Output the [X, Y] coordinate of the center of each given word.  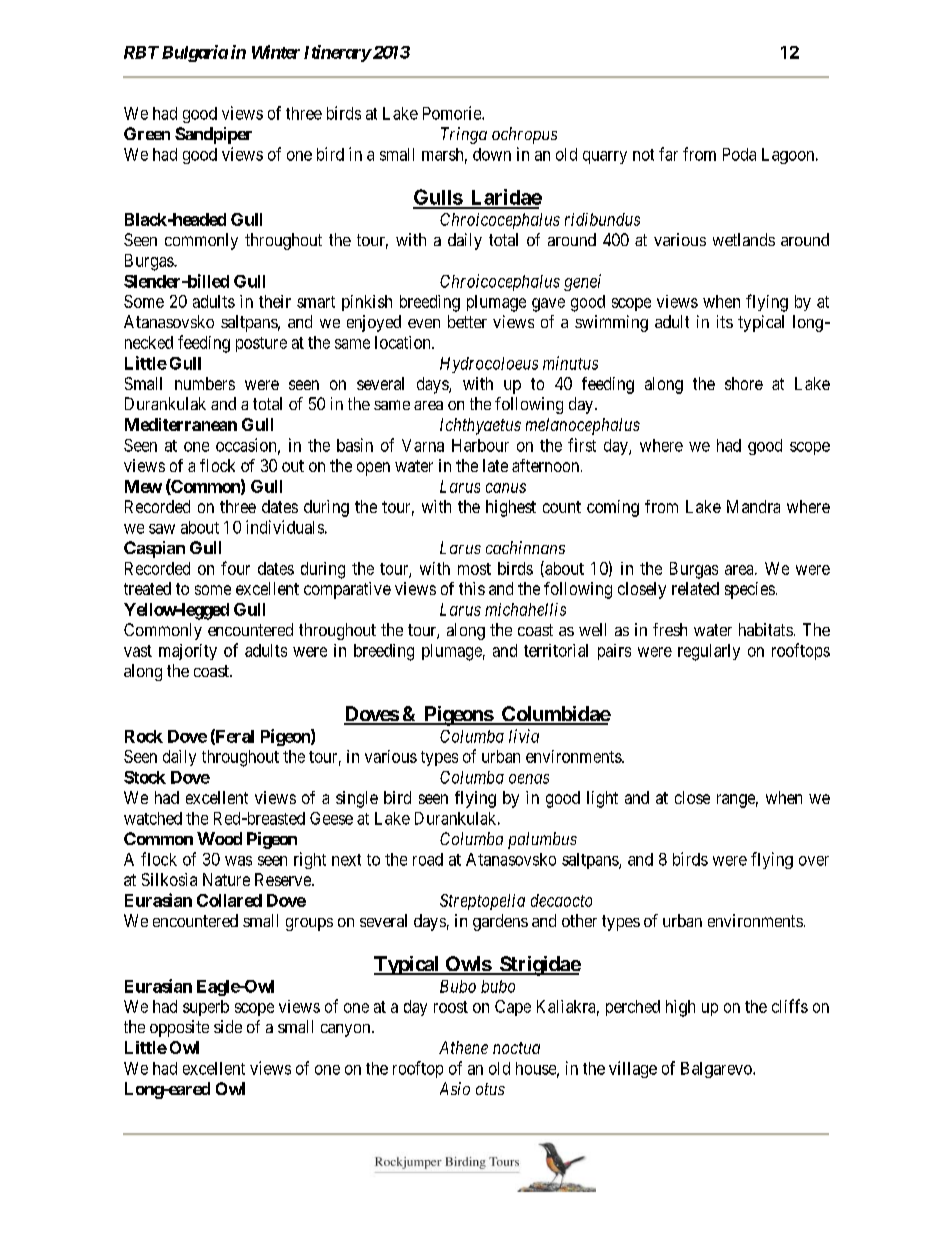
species [750, 590]
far [668, 154]
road [428, 859]
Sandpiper [213, 135]
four [235, 568]
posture [261, 344]
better [467, 321]
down [492, 154]
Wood [219, 838]
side [228, 1026]
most [474, 569]
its [725, 321]
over [814, 861]
